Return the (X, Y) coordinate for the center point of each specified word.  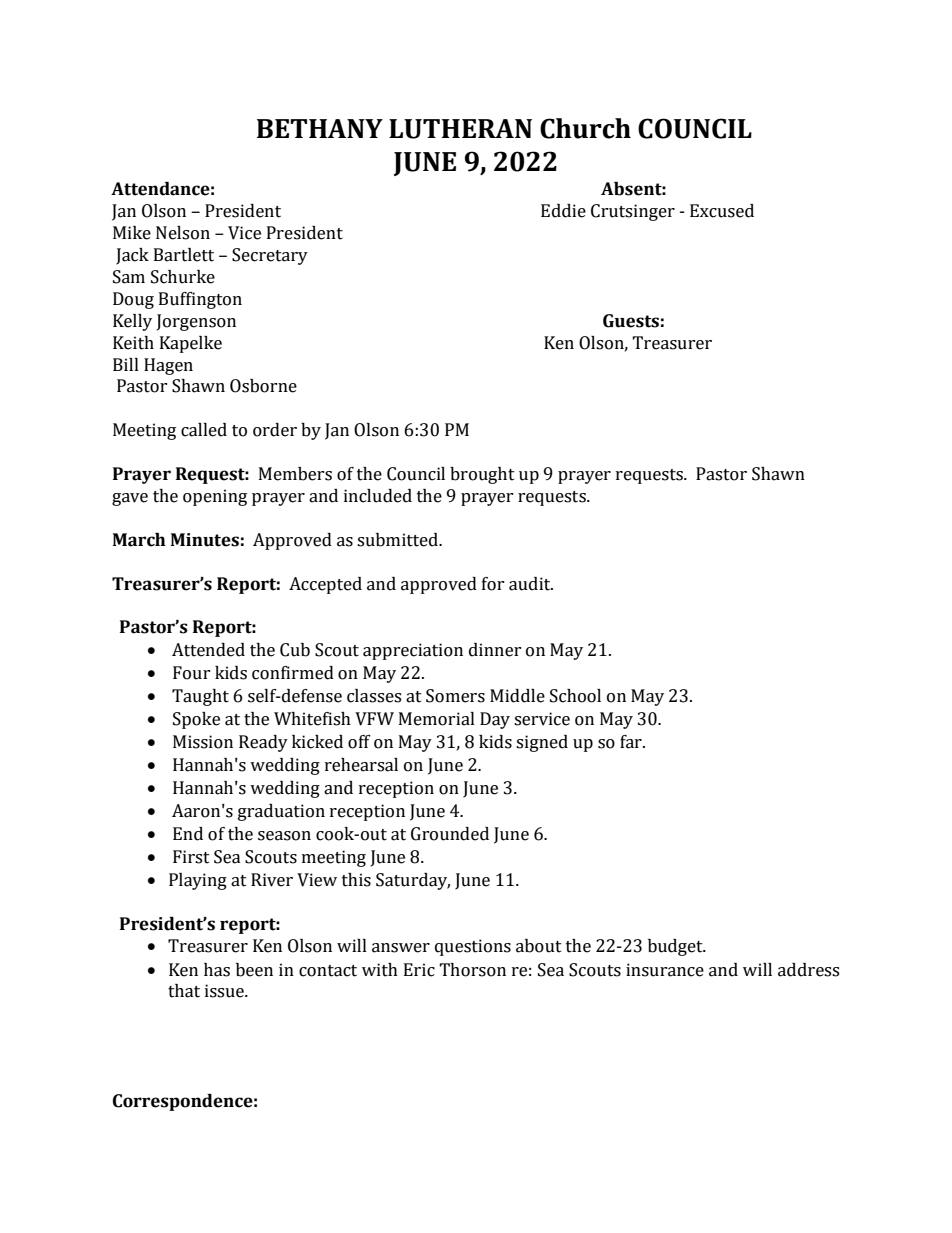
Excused (722, 211)
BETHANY (320, 128)
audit (531, 584)
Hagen (168, 366)
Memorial (437, 719)
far (632, 742)
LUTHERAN (460, 129)
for (493, 584)
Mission (203, 742)
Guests (631, 321)
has (217, 970)
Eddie (563, 211)
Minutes (205, 540)
